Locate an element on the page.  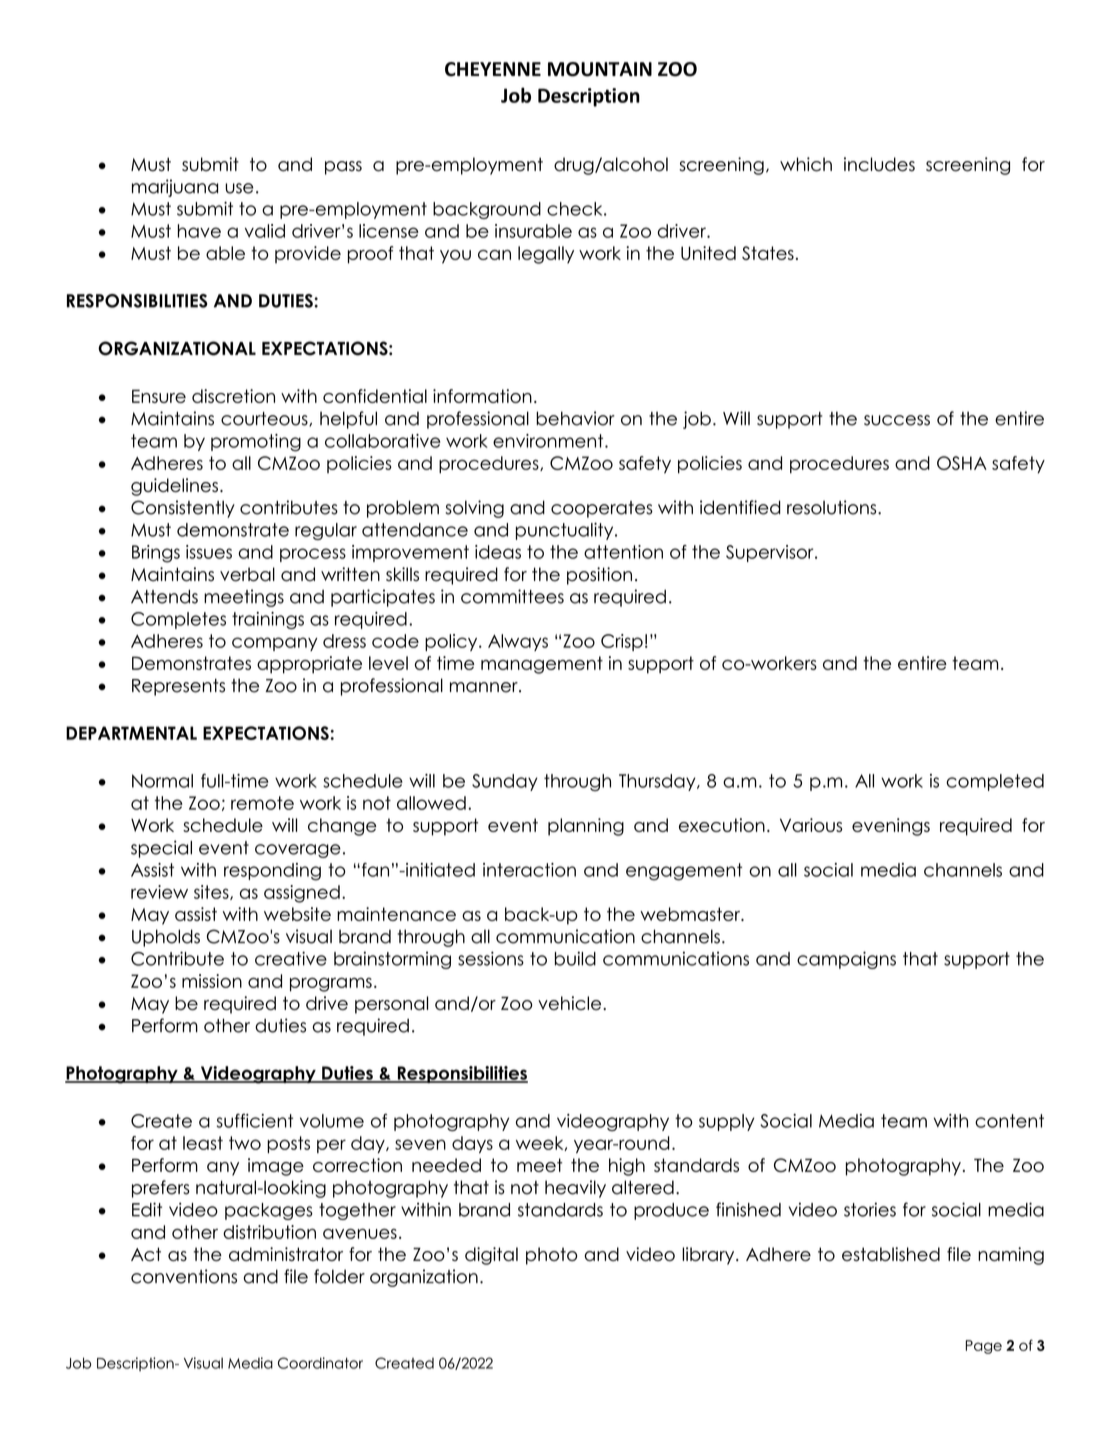
MOUNTAIN is located at coordinates (600, 69).
